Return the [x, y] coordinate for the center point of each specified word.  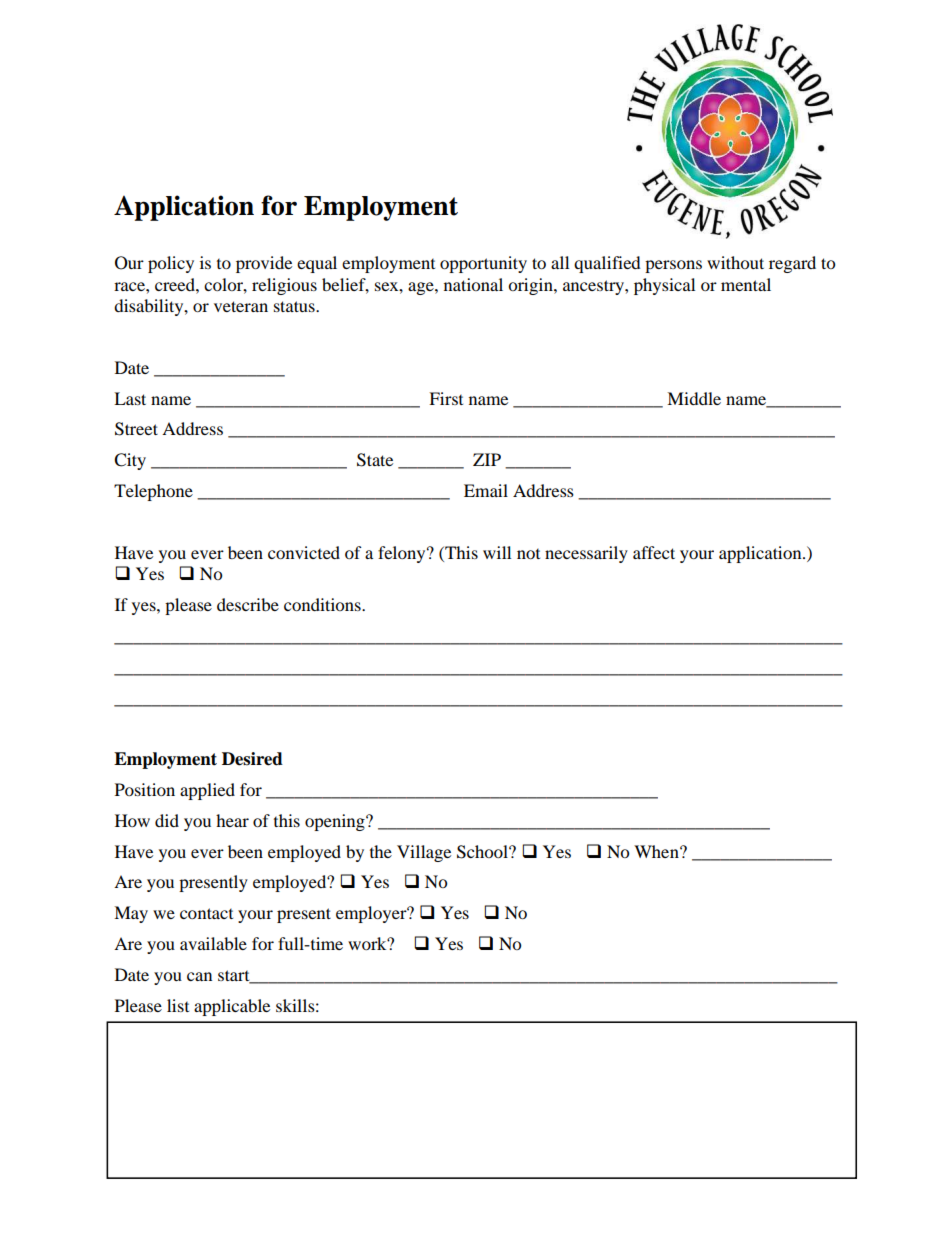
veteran [241, 306]
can [199, 976]
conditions [323, 604]
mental [746, 284]
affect [654, 552]
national [473, 284]
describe [248, 604]
